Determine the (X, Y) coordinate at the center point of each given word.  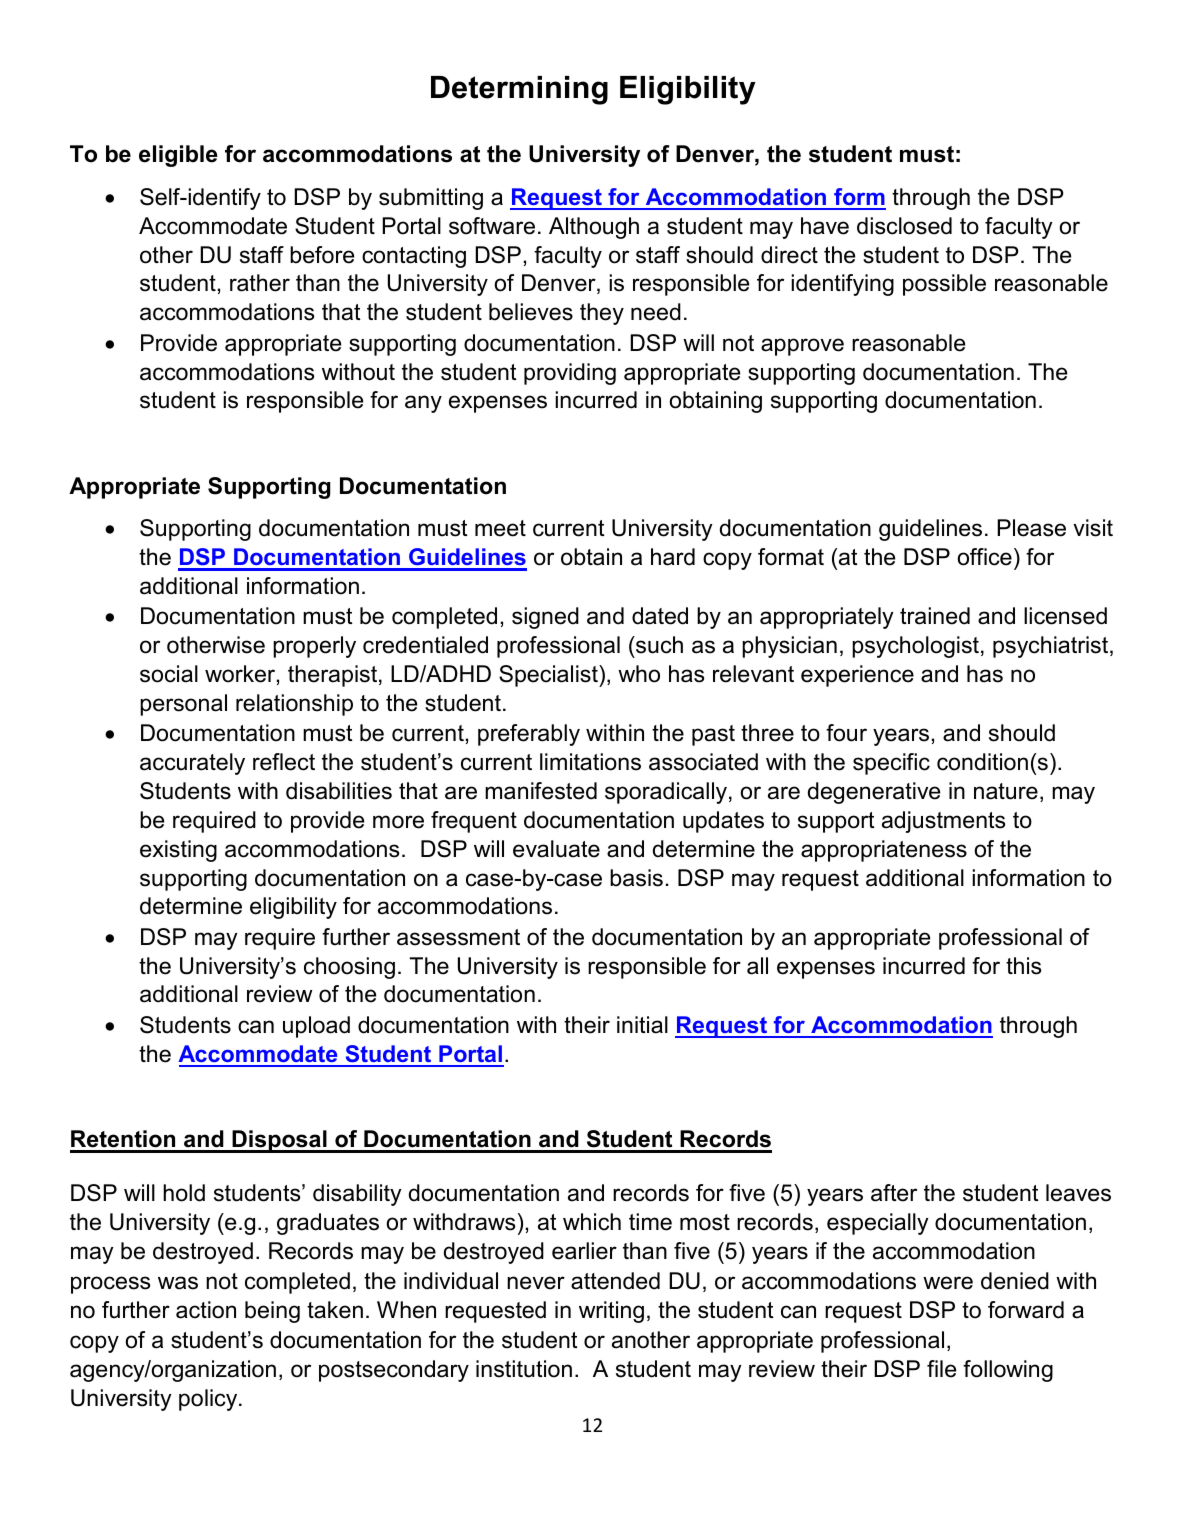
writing (611, 1312)
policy (209, 1400)
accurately (192, 764)
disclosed (904, 226)
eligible (178, 156)
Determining (519, 90)
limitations (590, 762)
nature (1006, 791)
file (941, 1369)
